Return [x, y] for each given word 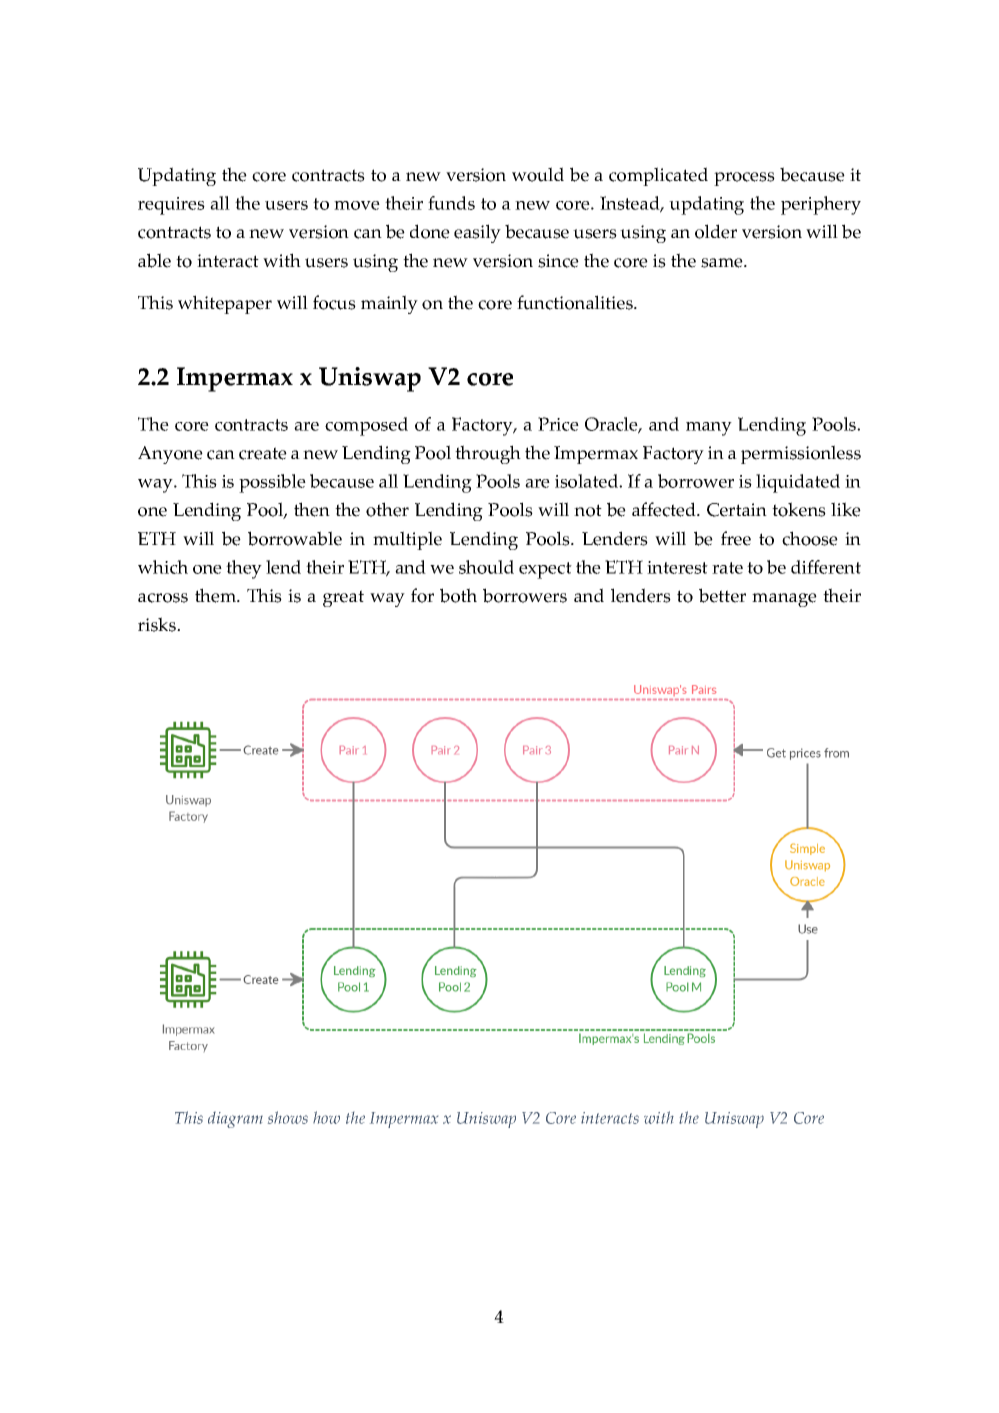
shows [288, 1117]
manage [784, 600]
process [744, 179]
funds [451, 203]
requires [171, 206]
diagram [235, 1120]
